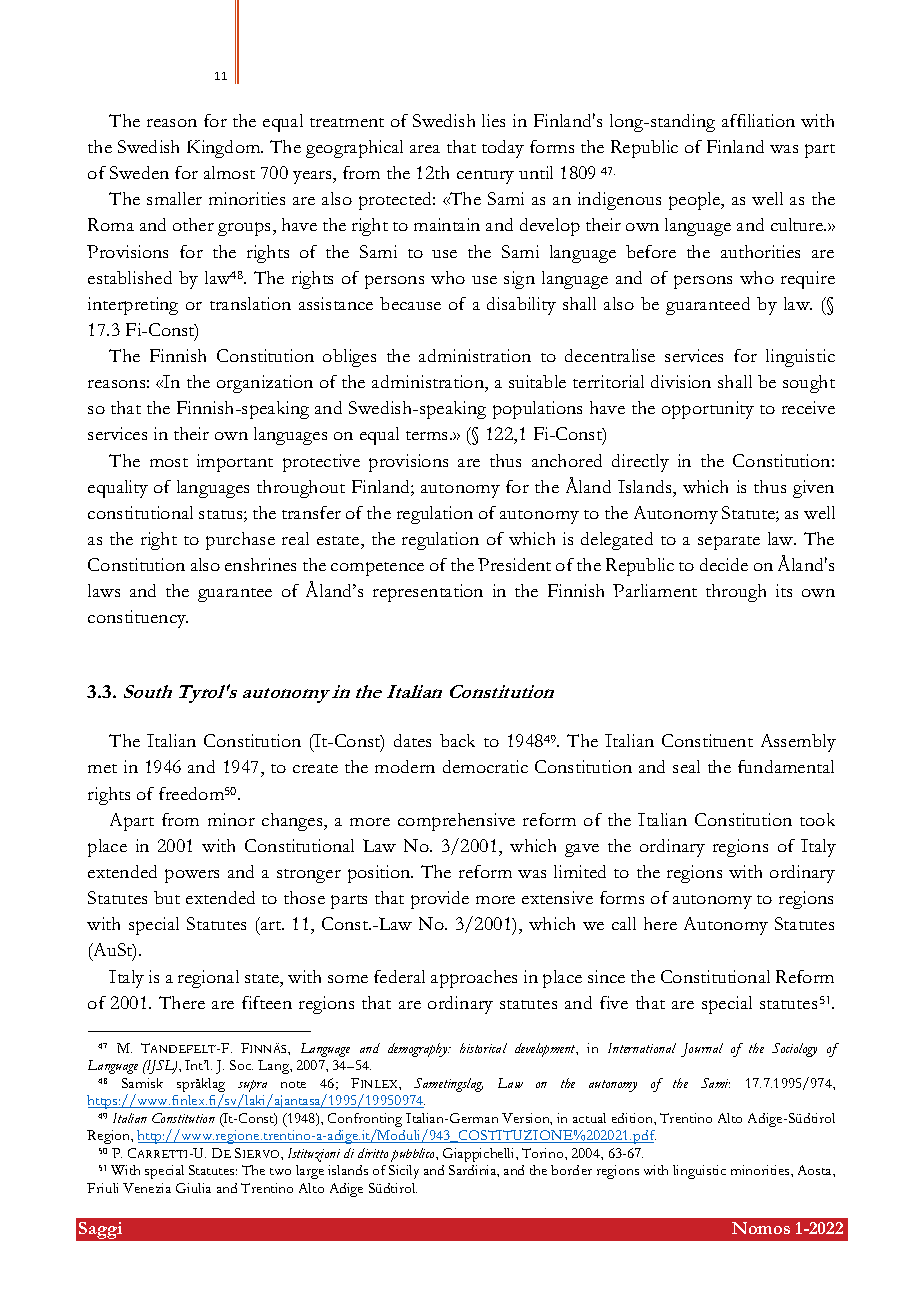 This screenshot has height=1308, width=924. What do you see at coordinates (729, 543) in the screenshot?
I see `separate` at bounding box center [729, 543].
